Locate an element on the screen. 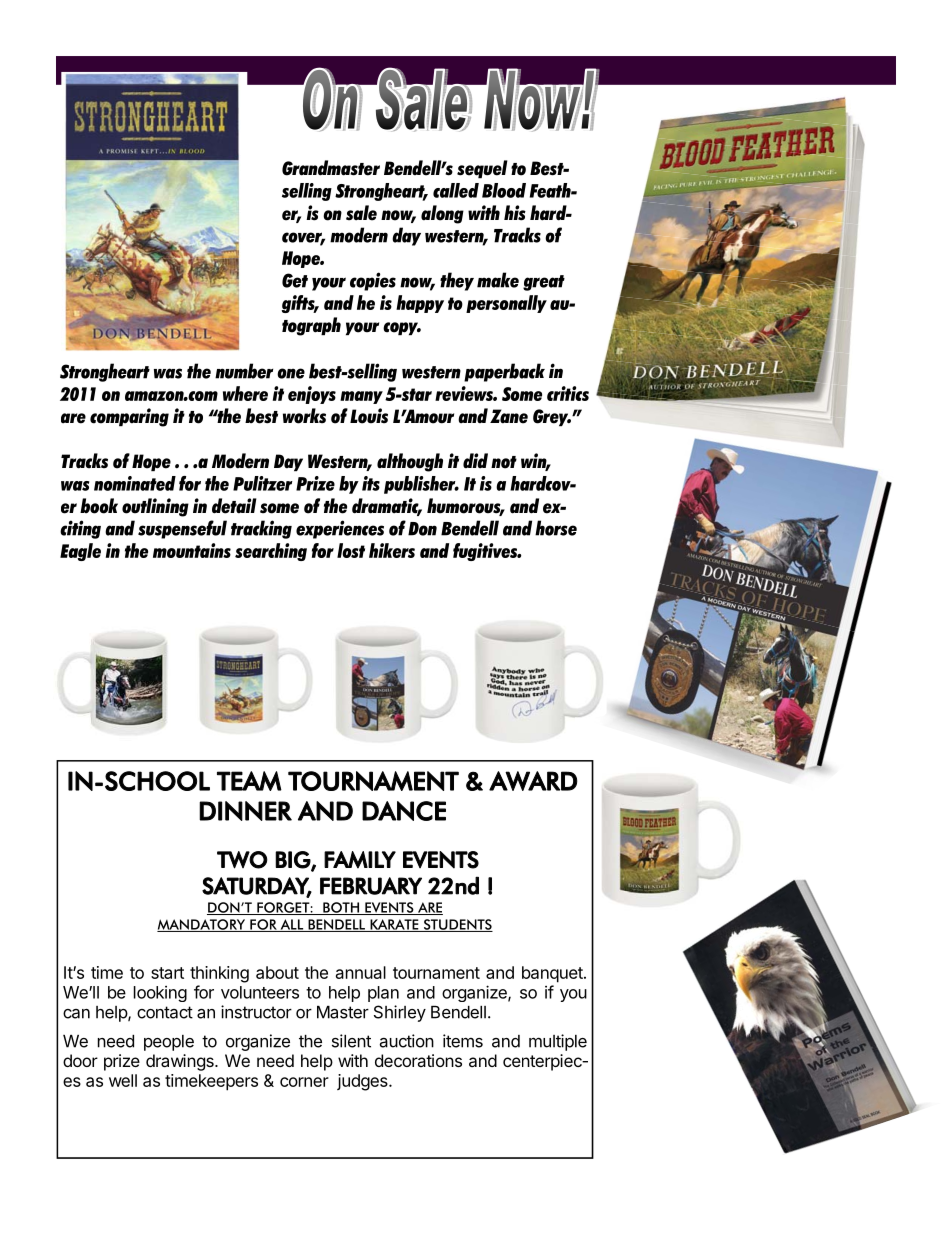  sale is located at coordinates (361, 213).
